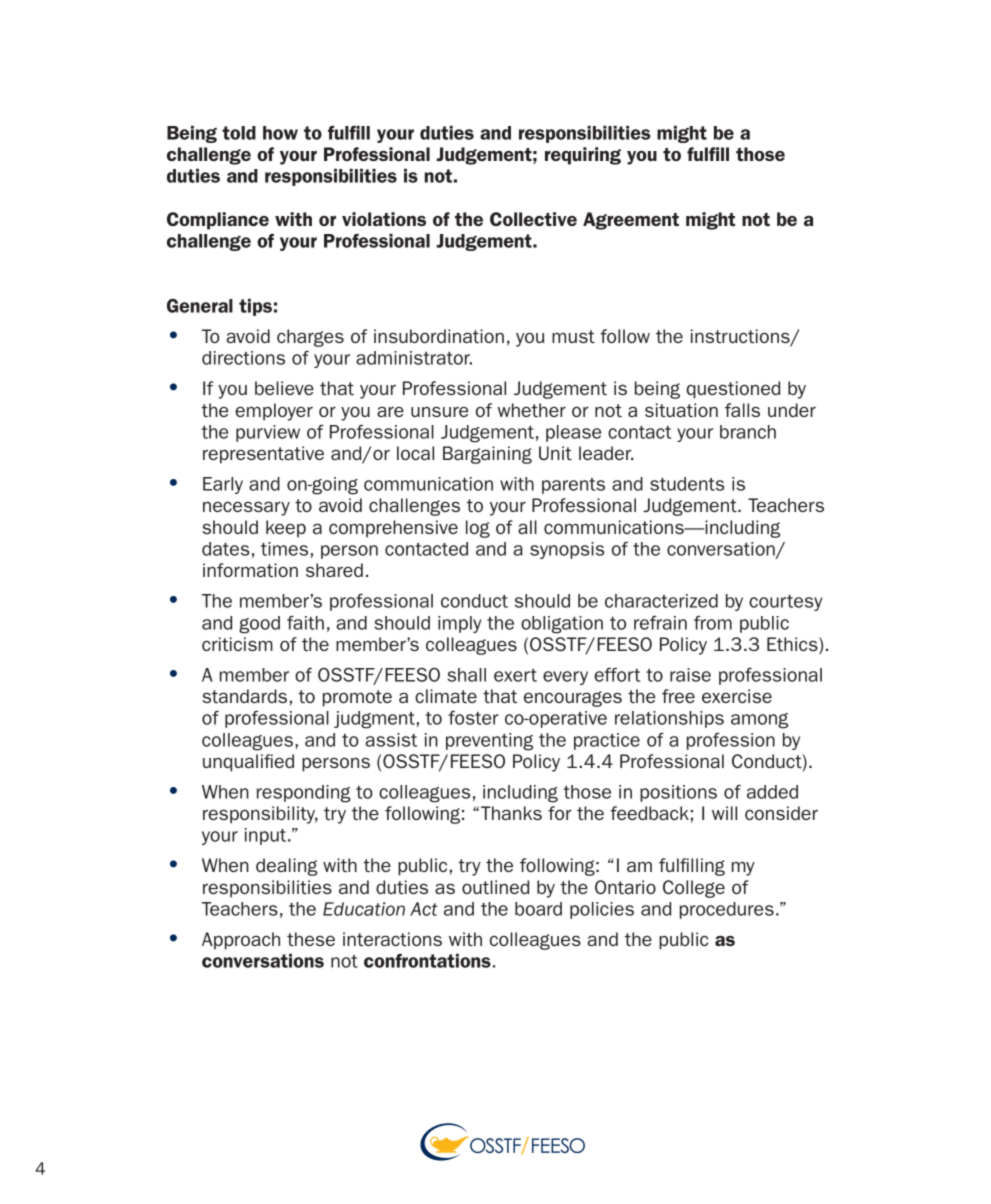  What do you see at coordinates (489, 742) in the document?
I see `preventing` at bounding box center [489, 742].
